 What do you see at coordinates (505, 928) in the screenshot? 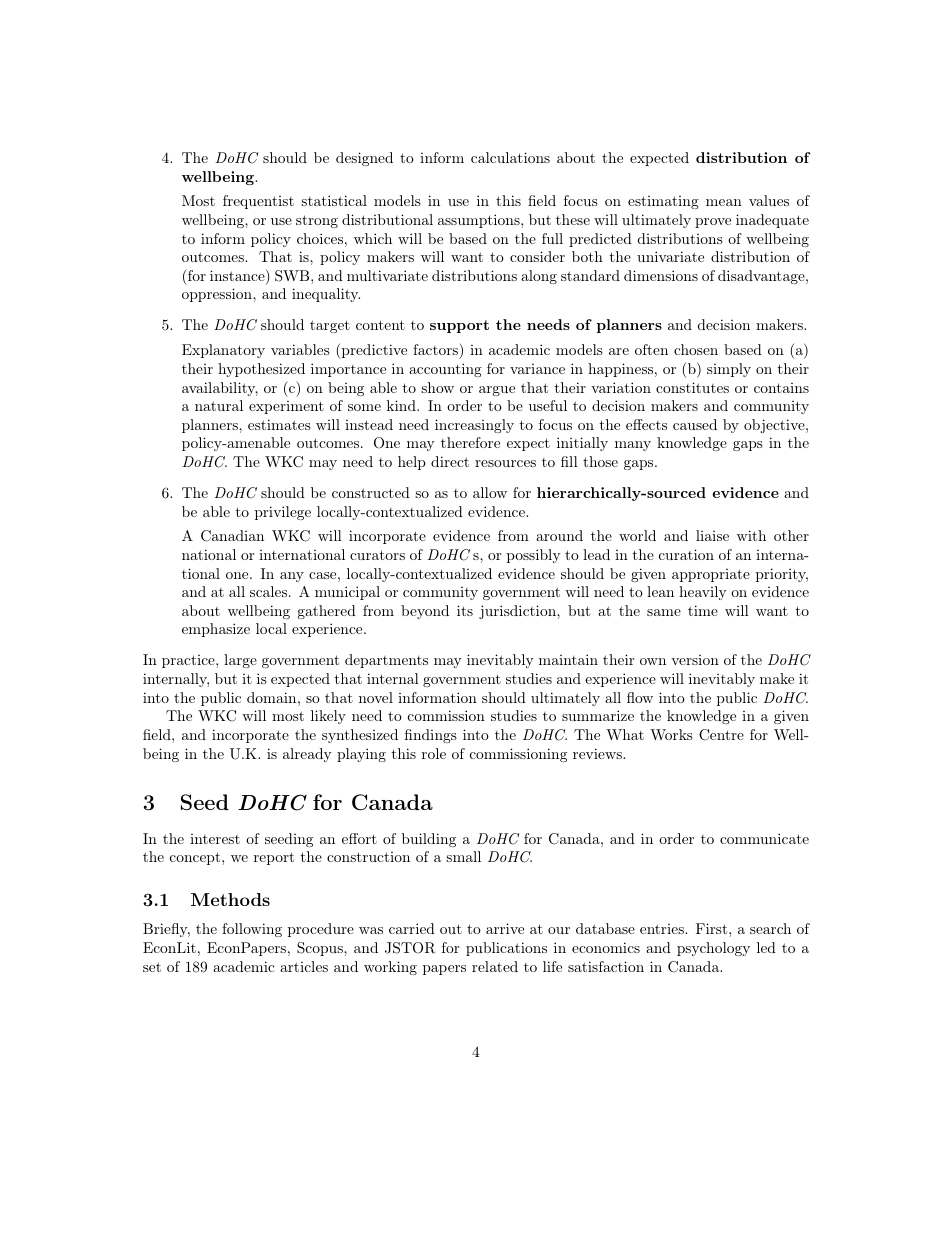
I see `arrive` at bounding box center [505, 928].
